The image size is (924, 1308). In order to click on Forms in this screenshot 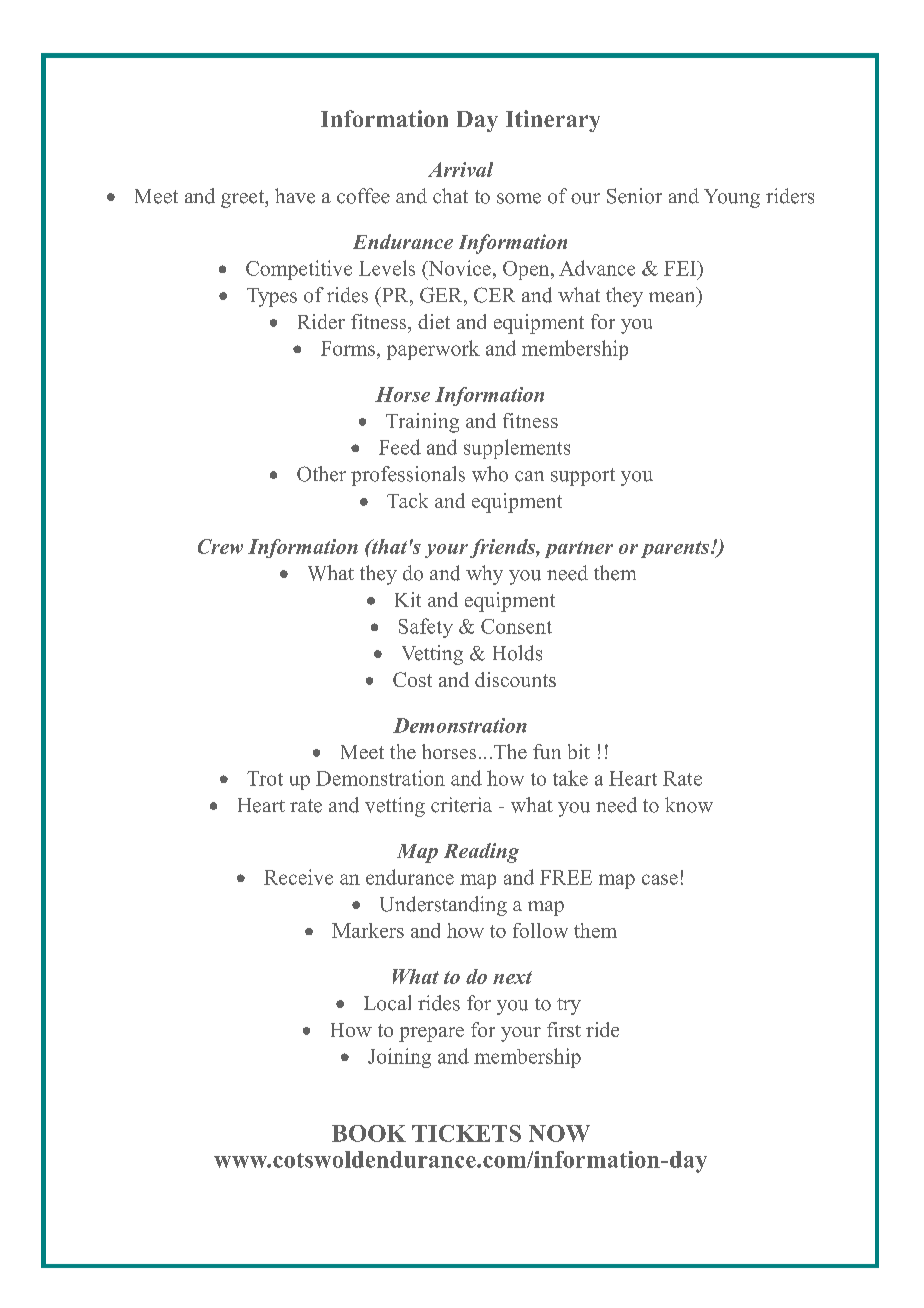, I will do `click(348, 348)`.
